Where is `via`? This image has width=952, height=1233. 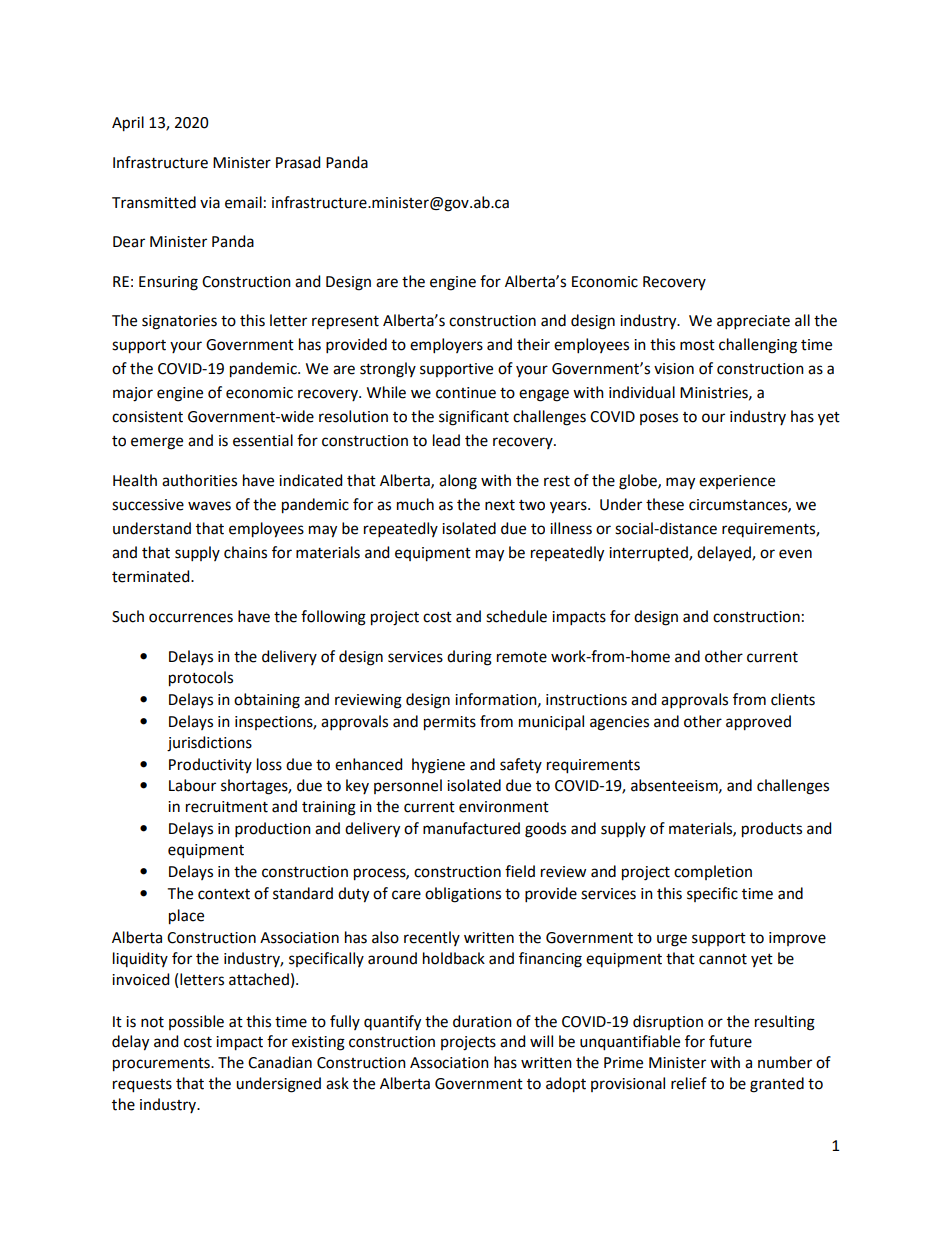
via is located at coordinates (210, 203).
